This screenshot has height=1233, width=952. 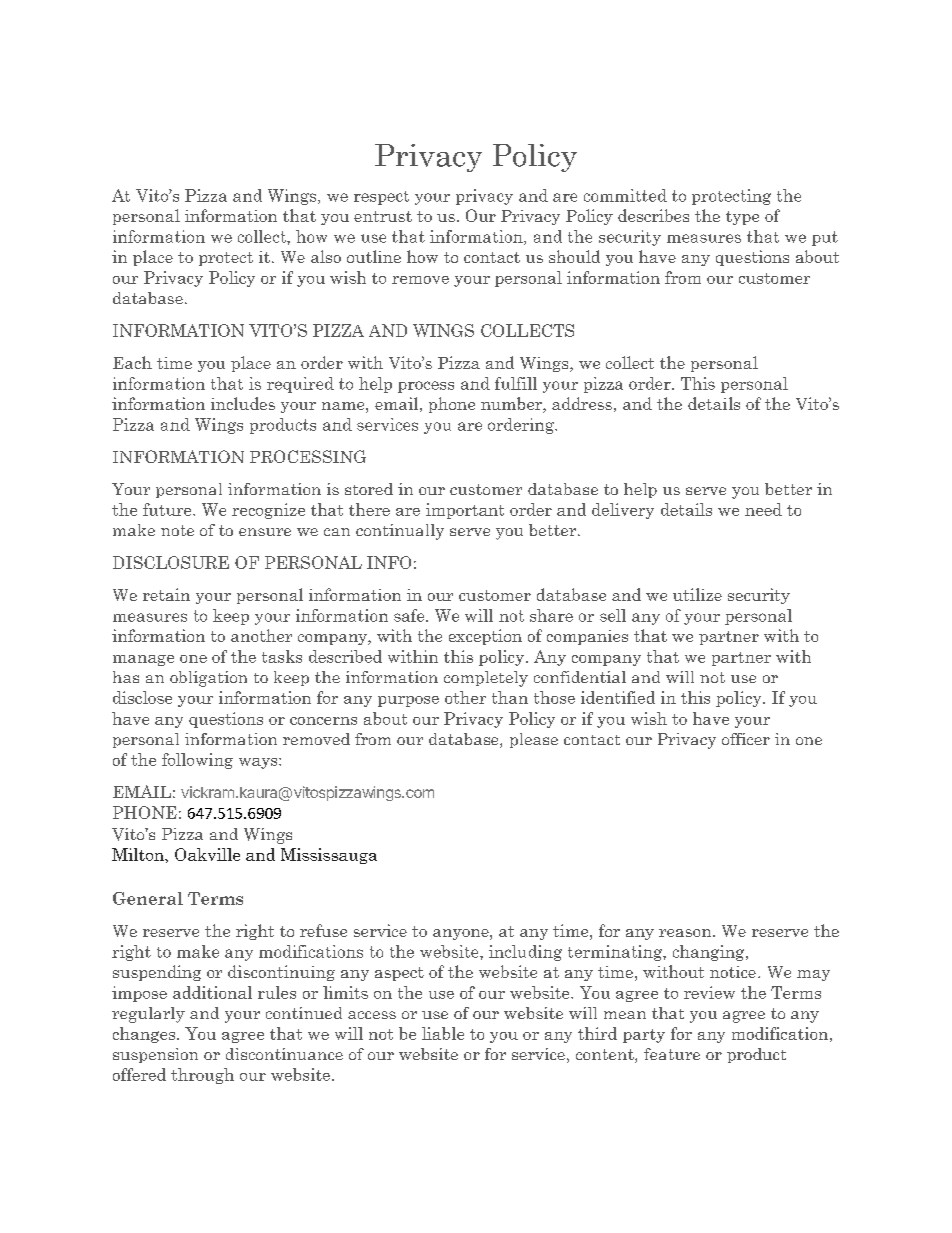 What do you see at coordinates (697, 594) in the screenshot?
I see `utilize` at bounding box center [697, 594].
